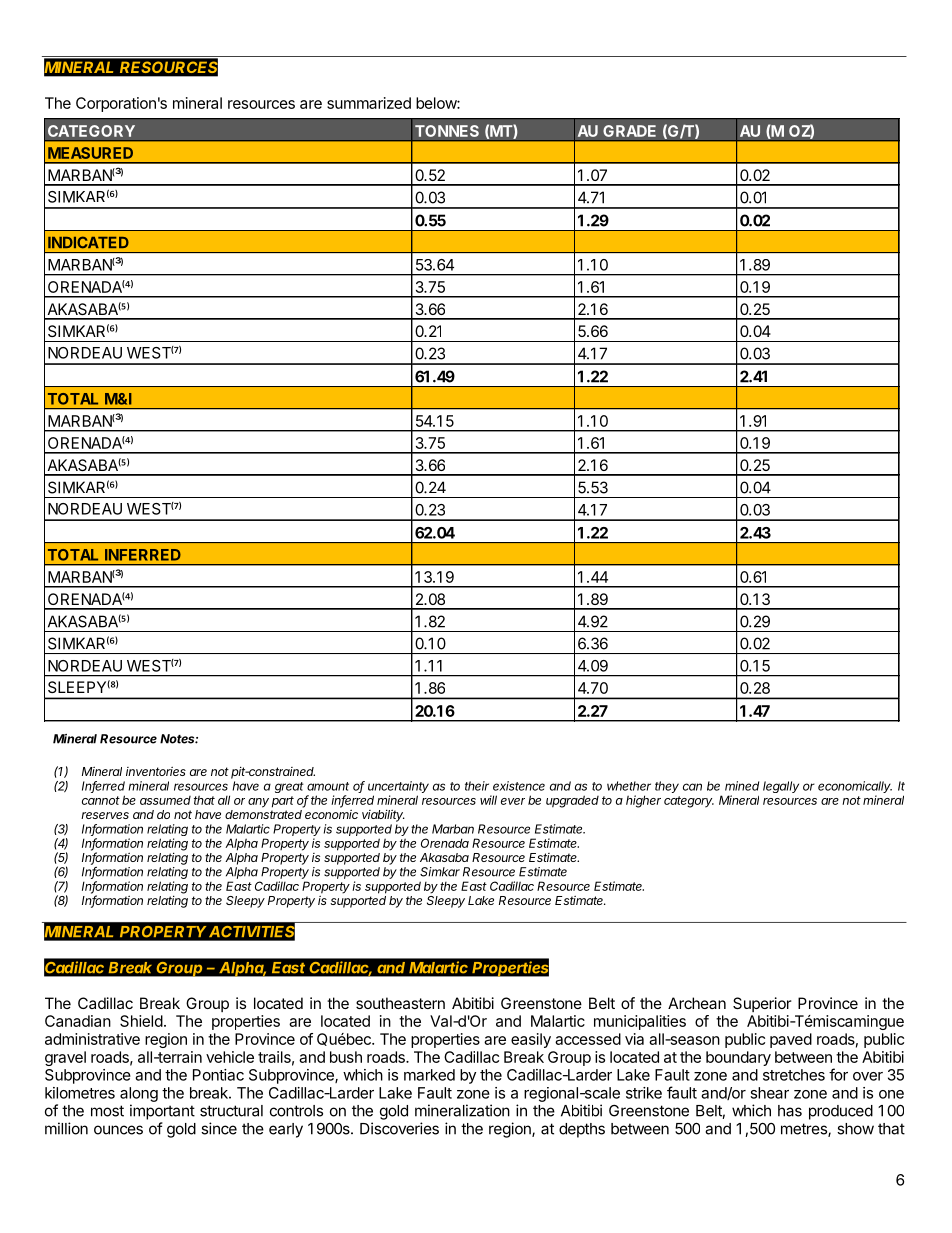 Image resolution: width=952 pixels, height=1233 pixels. What do you see at coordinates (429, 1075) in the document?
I see `marked` at bounding box center [429, 1075].
